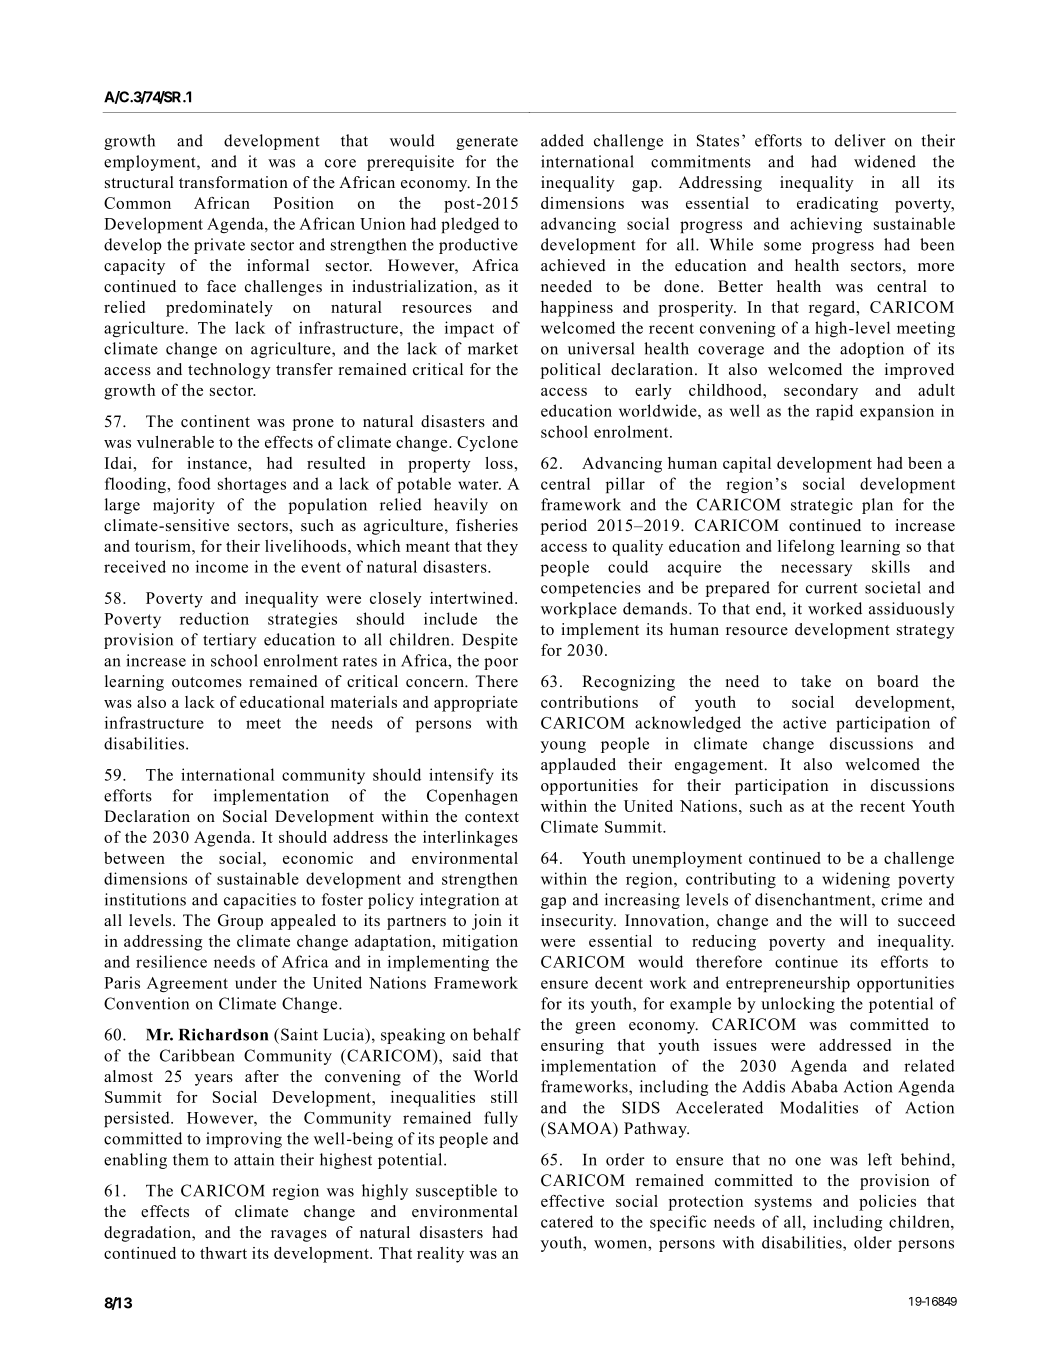  What do you see at coordinates (562, 140) in the screenshot?
I see `added` at bounding box center [562, 140].
